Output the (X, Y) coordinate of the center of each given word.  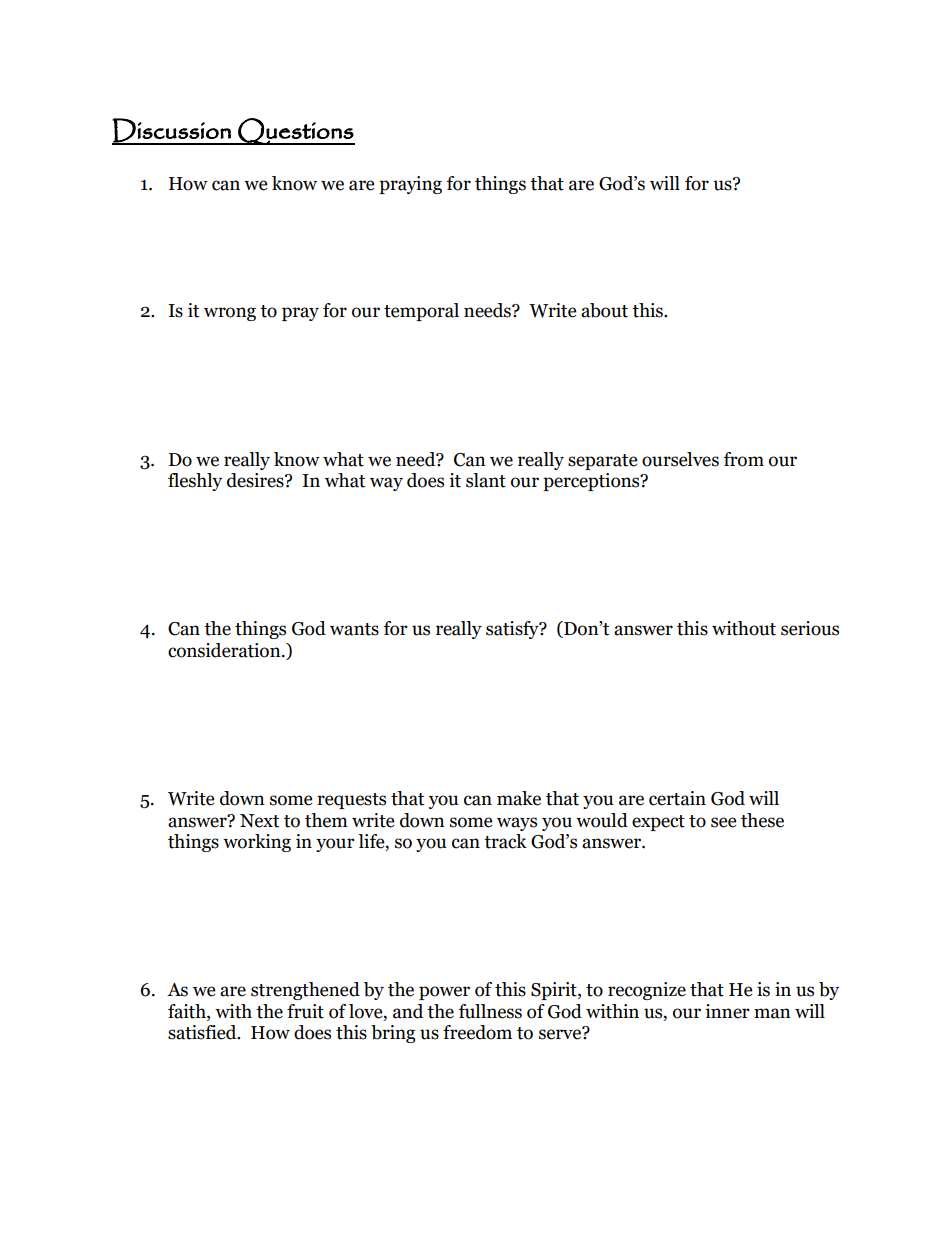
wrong (230, 314)
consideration (225, 650)
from (744, 459)
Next (259, 821)
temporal (421, 312)
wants (354, 629)
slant (486, 480)
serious (810, 628)
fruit (305, 1011)
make (519, 798)
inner (727, 1011)
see (723, 822)
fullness (490, 1011)
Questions (295, 131)
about (604, 310)
